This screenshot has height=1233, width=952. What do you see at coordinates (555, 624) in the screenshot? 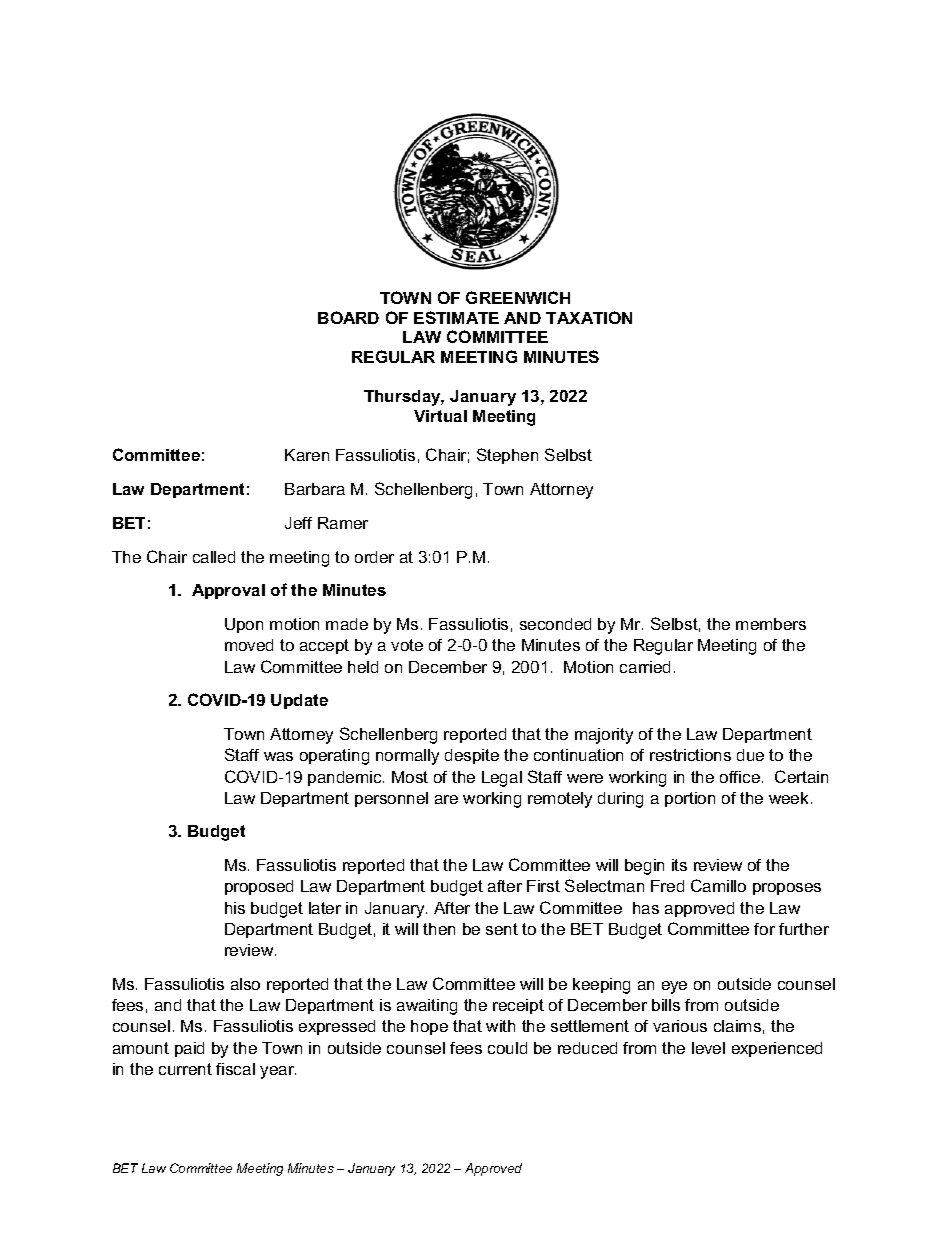
I see `seconded` at bounding box center [555, 624].
